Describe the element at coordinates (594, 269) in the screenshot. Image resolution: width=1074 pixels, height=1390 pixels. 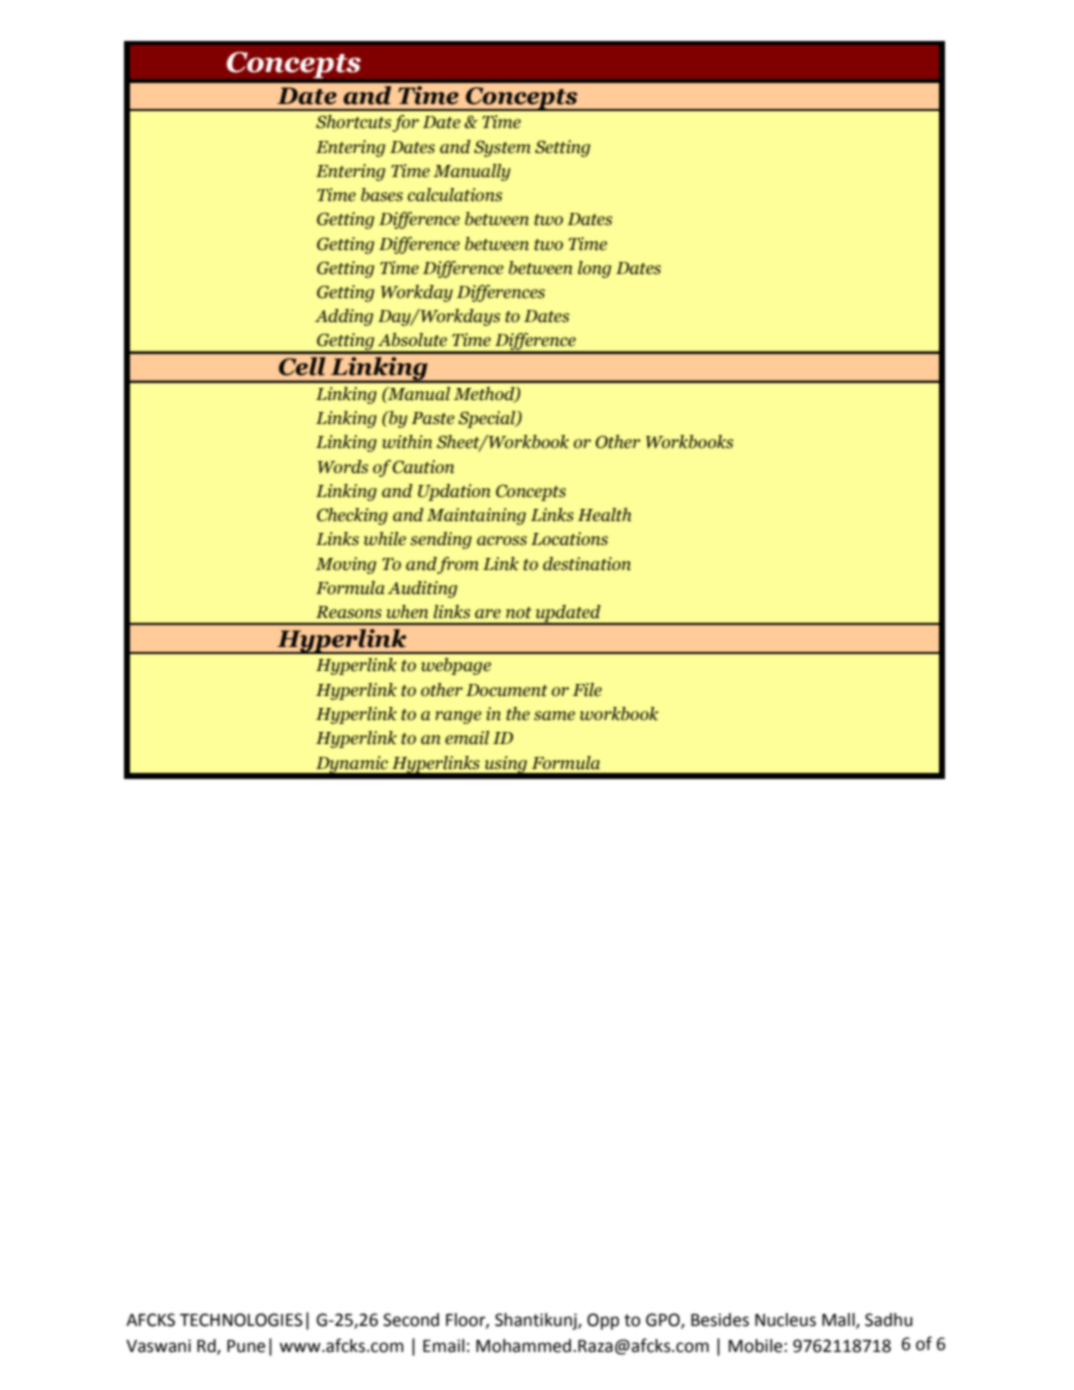
I see `long` at that location.
